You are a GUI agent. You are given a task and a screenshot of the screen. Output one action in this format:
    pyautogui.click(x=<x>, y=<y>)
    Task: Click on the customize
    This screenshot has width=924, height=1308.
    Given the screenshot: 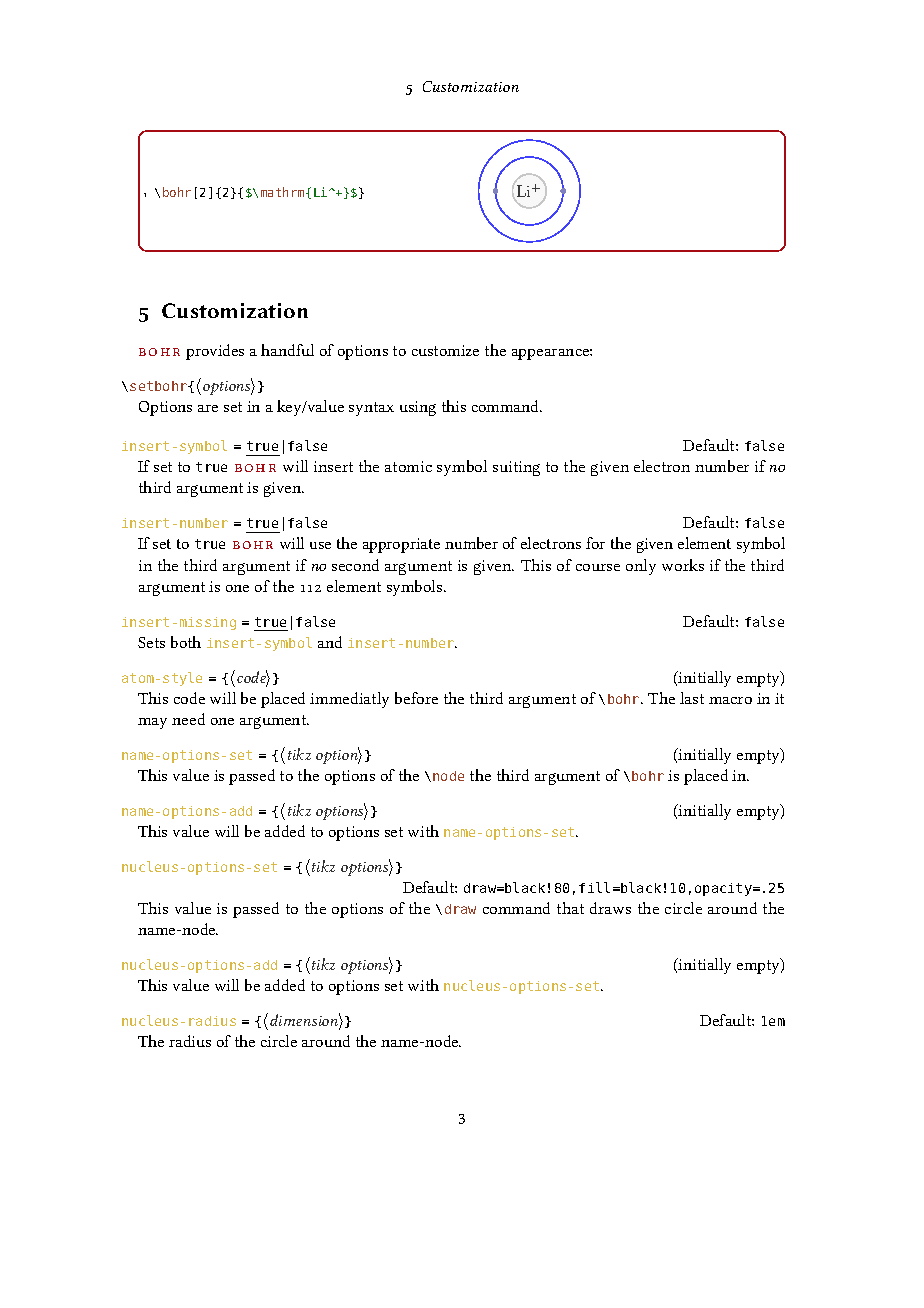 What is the action you would take?
    pyautogui.click(x=445, y=350)
